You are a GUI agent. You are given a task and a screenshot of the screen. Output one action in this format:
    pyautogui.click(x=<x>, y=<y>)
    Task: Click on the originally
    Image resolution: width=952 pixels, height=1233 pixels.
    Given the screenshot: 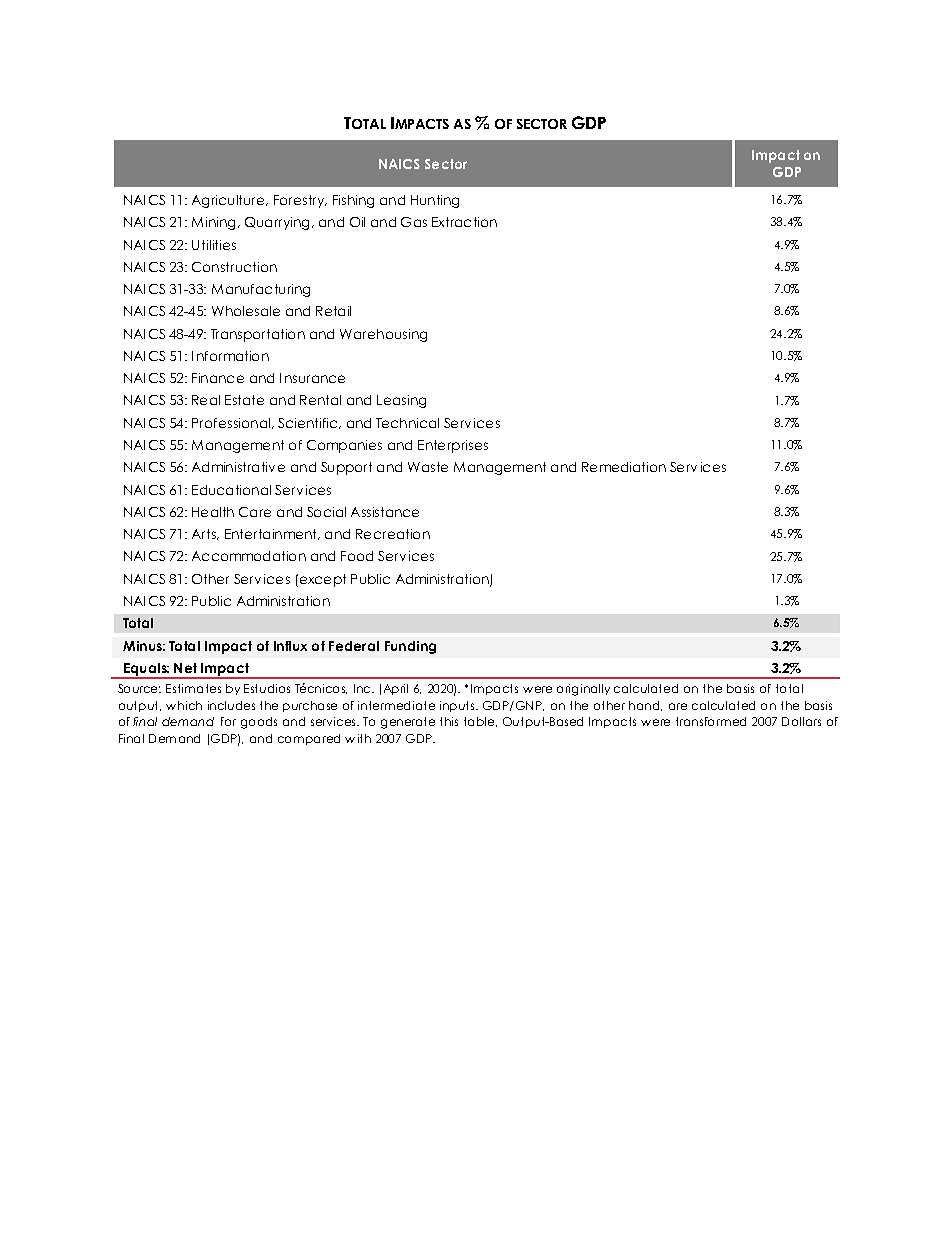 What is the action you would take?
    pyautogui.click(x=583, y=690)
